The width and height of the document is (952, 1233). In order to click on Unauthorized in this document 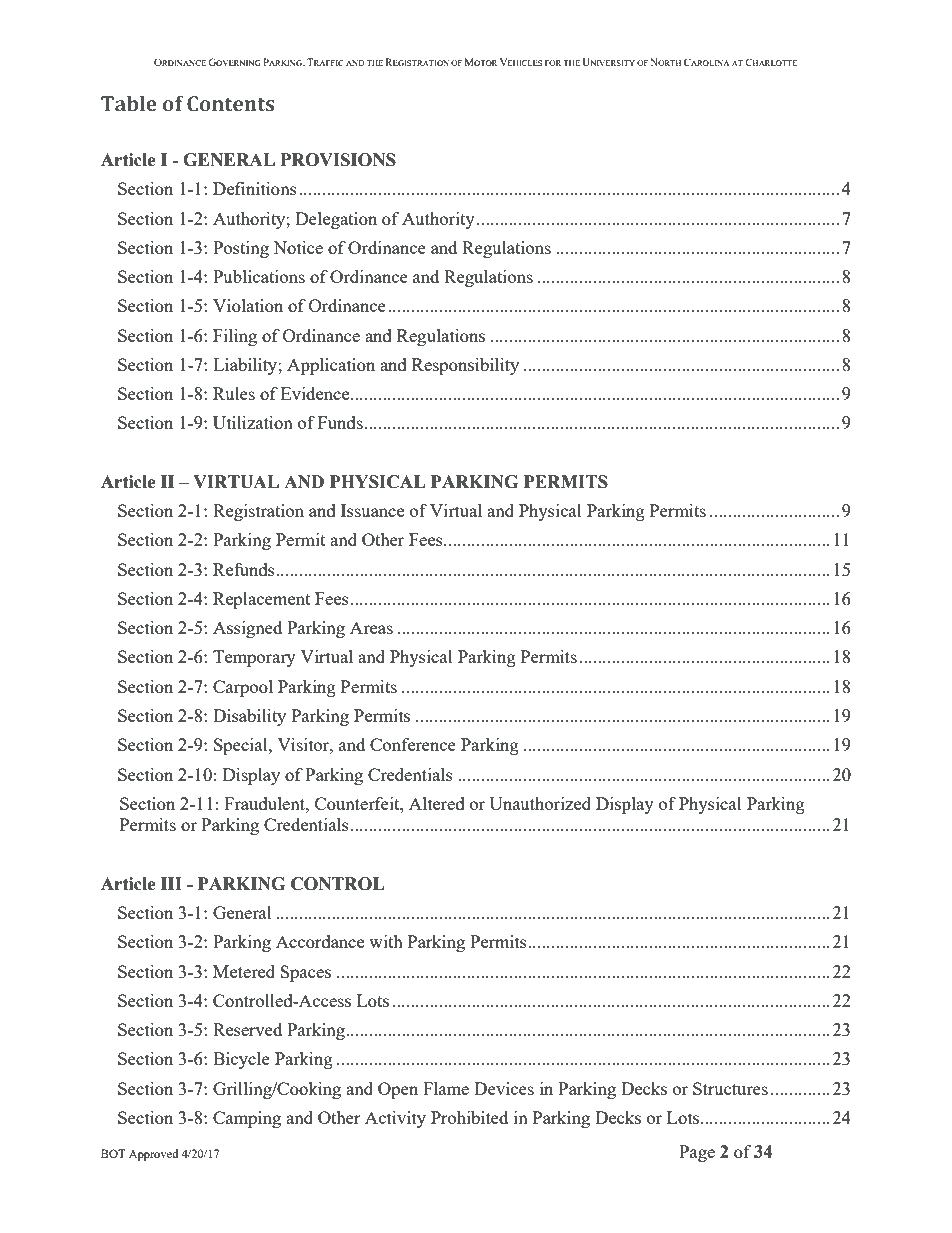, I will do `click(540, 803)`.
